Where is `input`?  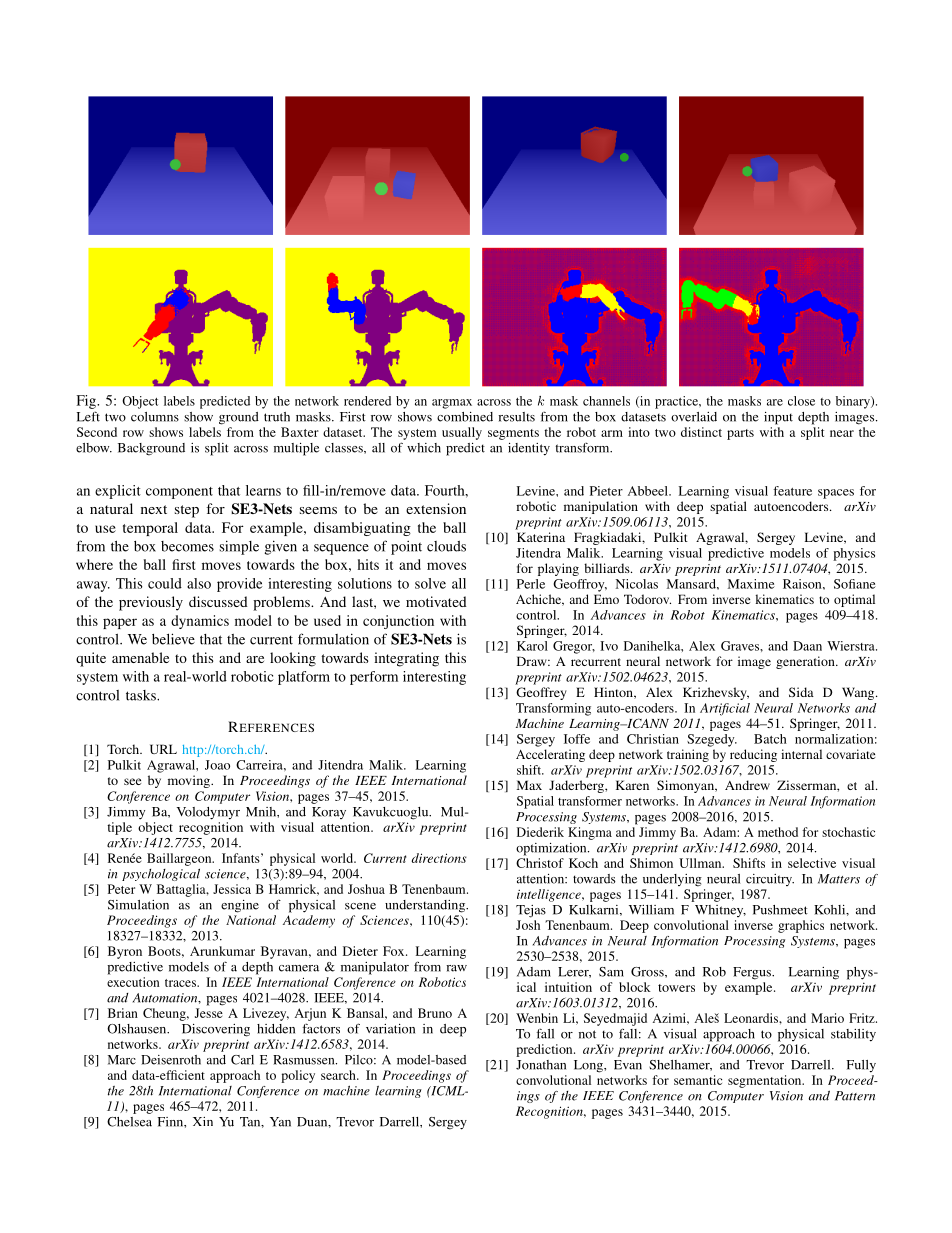 input is located at coordinates (778, 418).
